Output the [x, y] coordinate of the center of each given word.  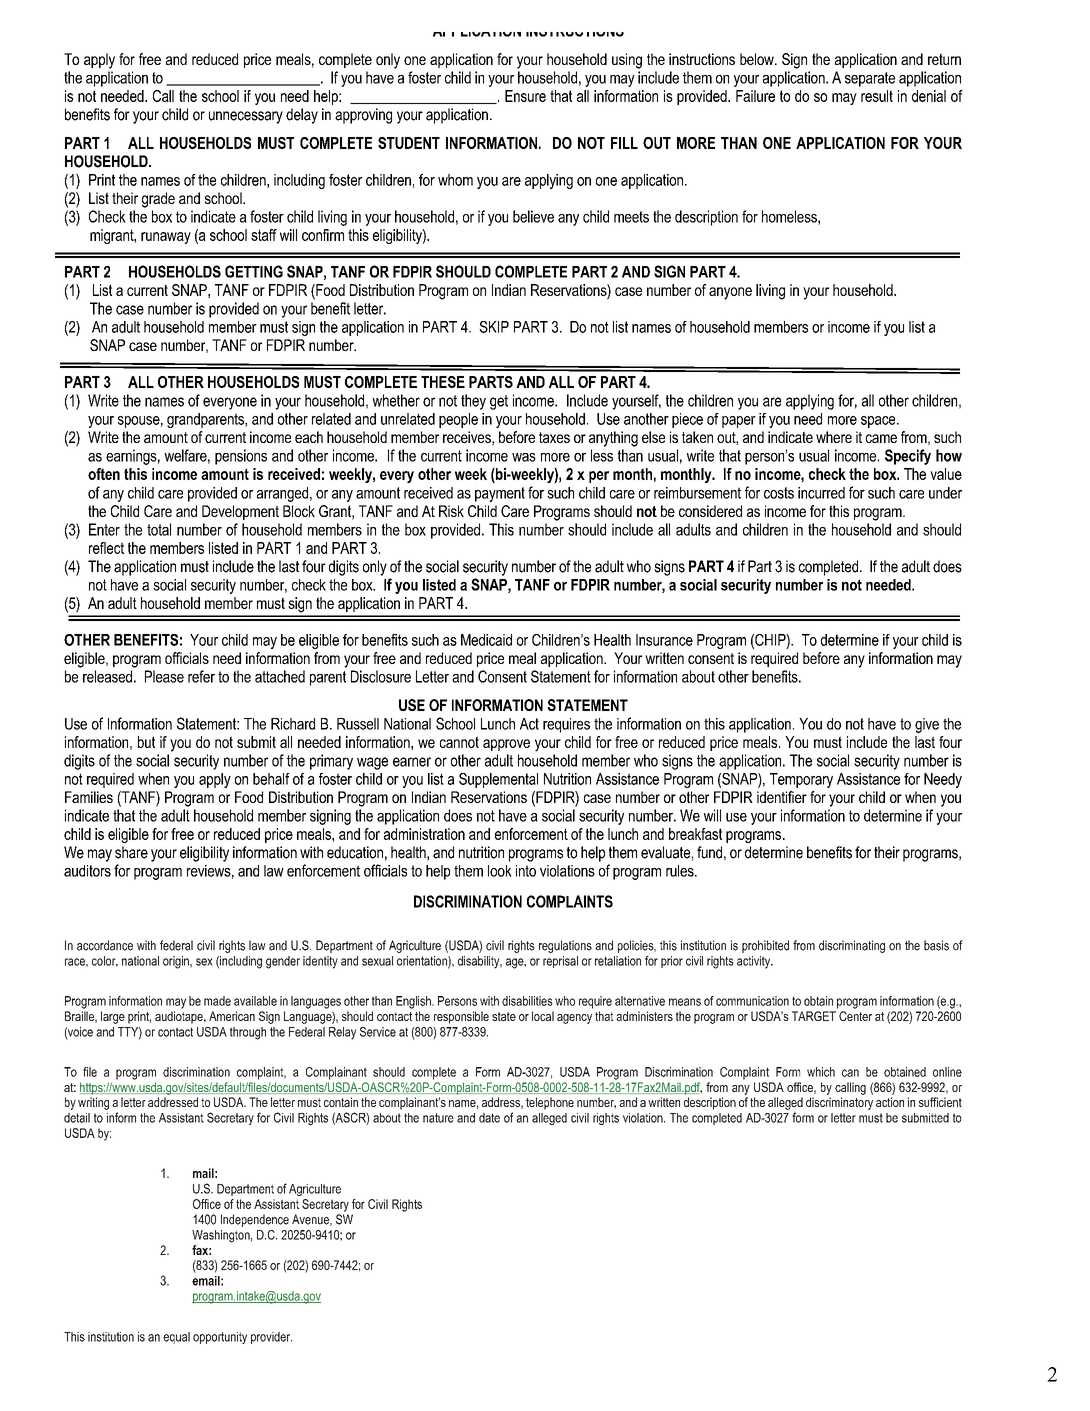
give [927, 725]
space [879, 422]
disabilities [527, 1001]
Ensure [525, 96]
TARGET [814, 1016]
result [877, 96]
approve [506, 745]
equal [176, 1338]
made [217, 1001]
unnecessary [246, 117]
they [473, 402]
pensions [241, 457]
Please [164, 676]
